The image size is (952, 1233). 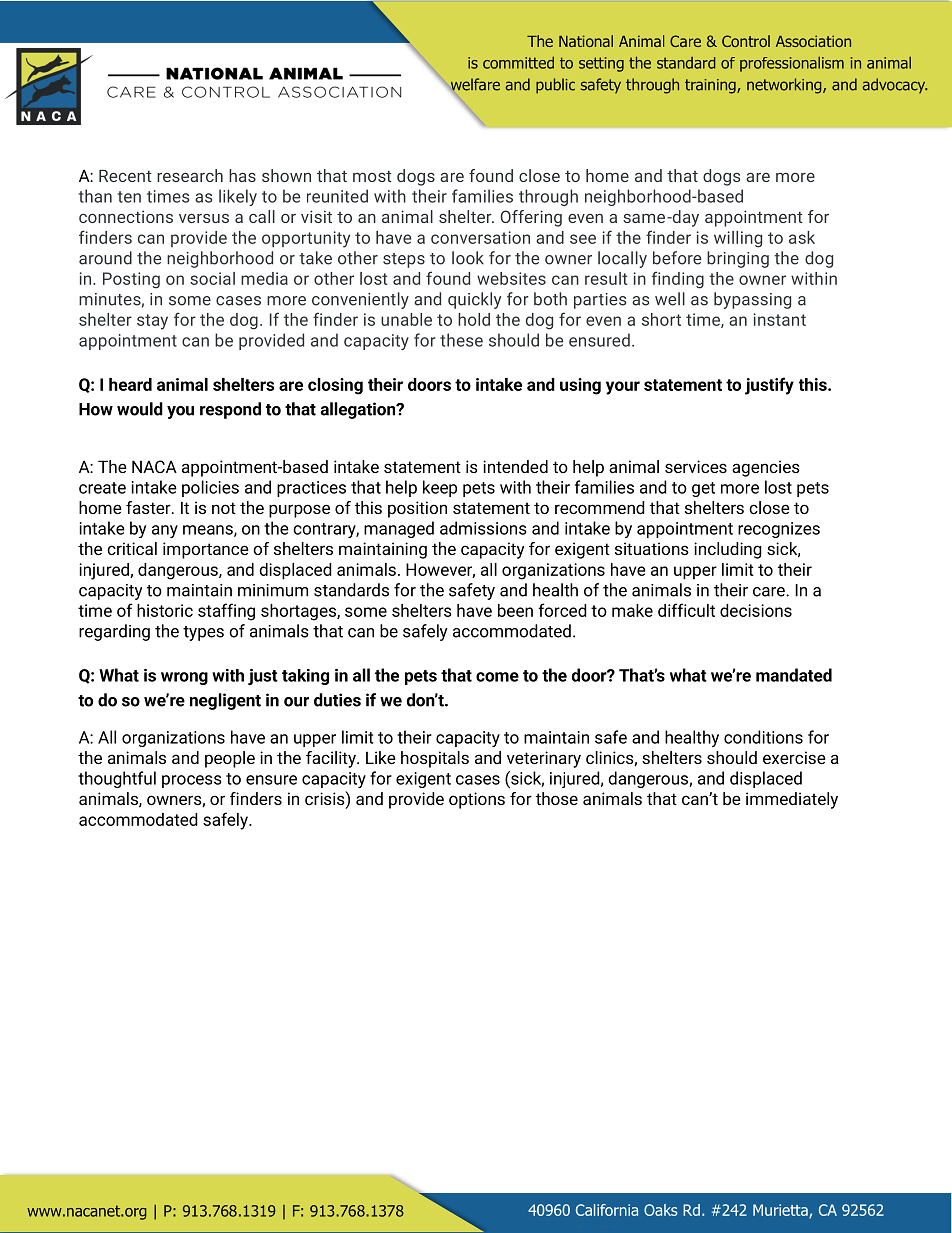 I want to click on decisions, so click(x=756, y=610).
